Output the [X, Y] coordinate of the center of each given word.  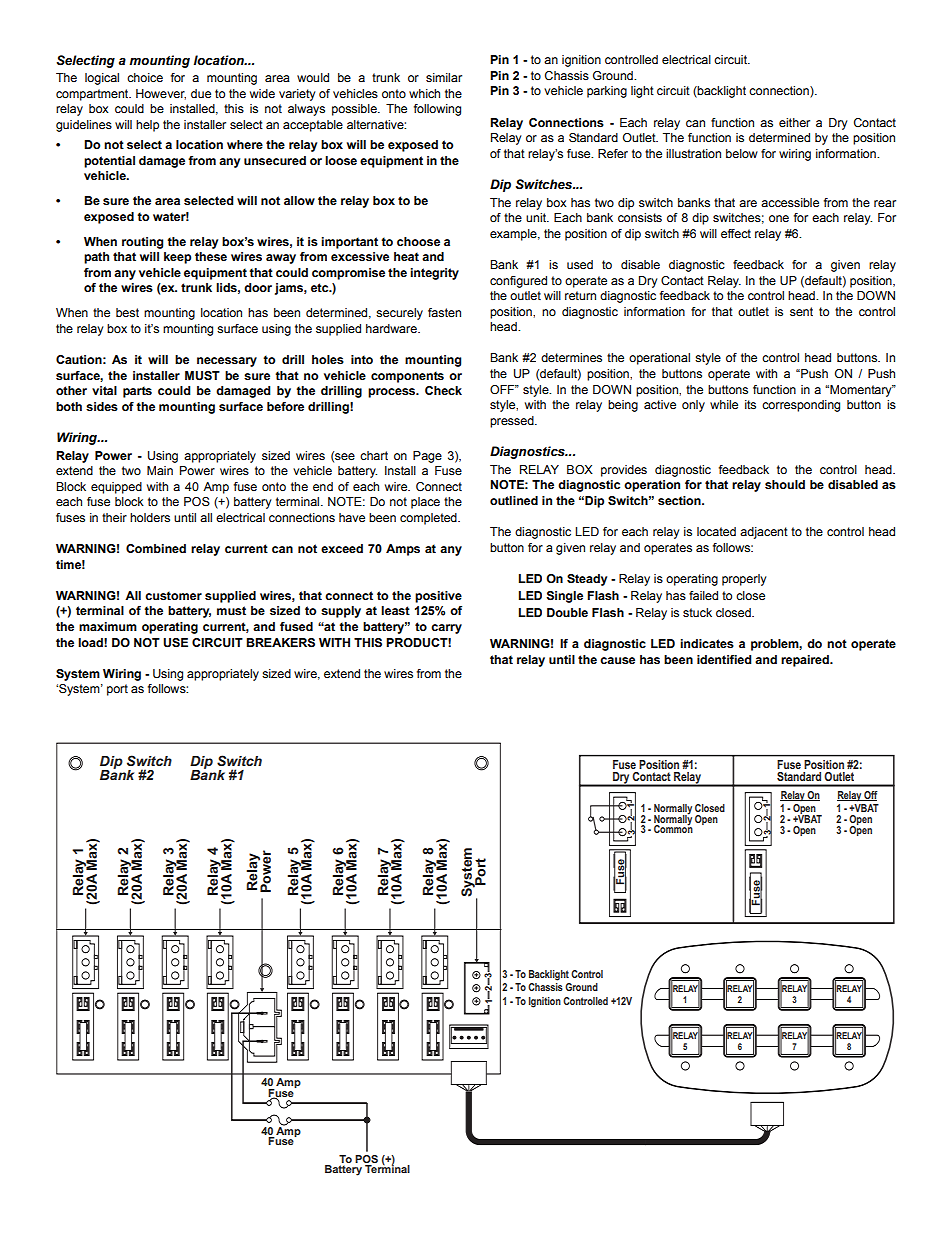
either [794, 122]
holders [150, 517]
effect [736, 233]
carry [446, 629]
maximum [108, 626]
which [424, 93]
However [161, 94]
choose [418, 241]
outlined [514, 500]
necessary [227, 362]
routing [142, 243]
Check [443, 390]
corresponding [801, 406]
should [785, 485]
